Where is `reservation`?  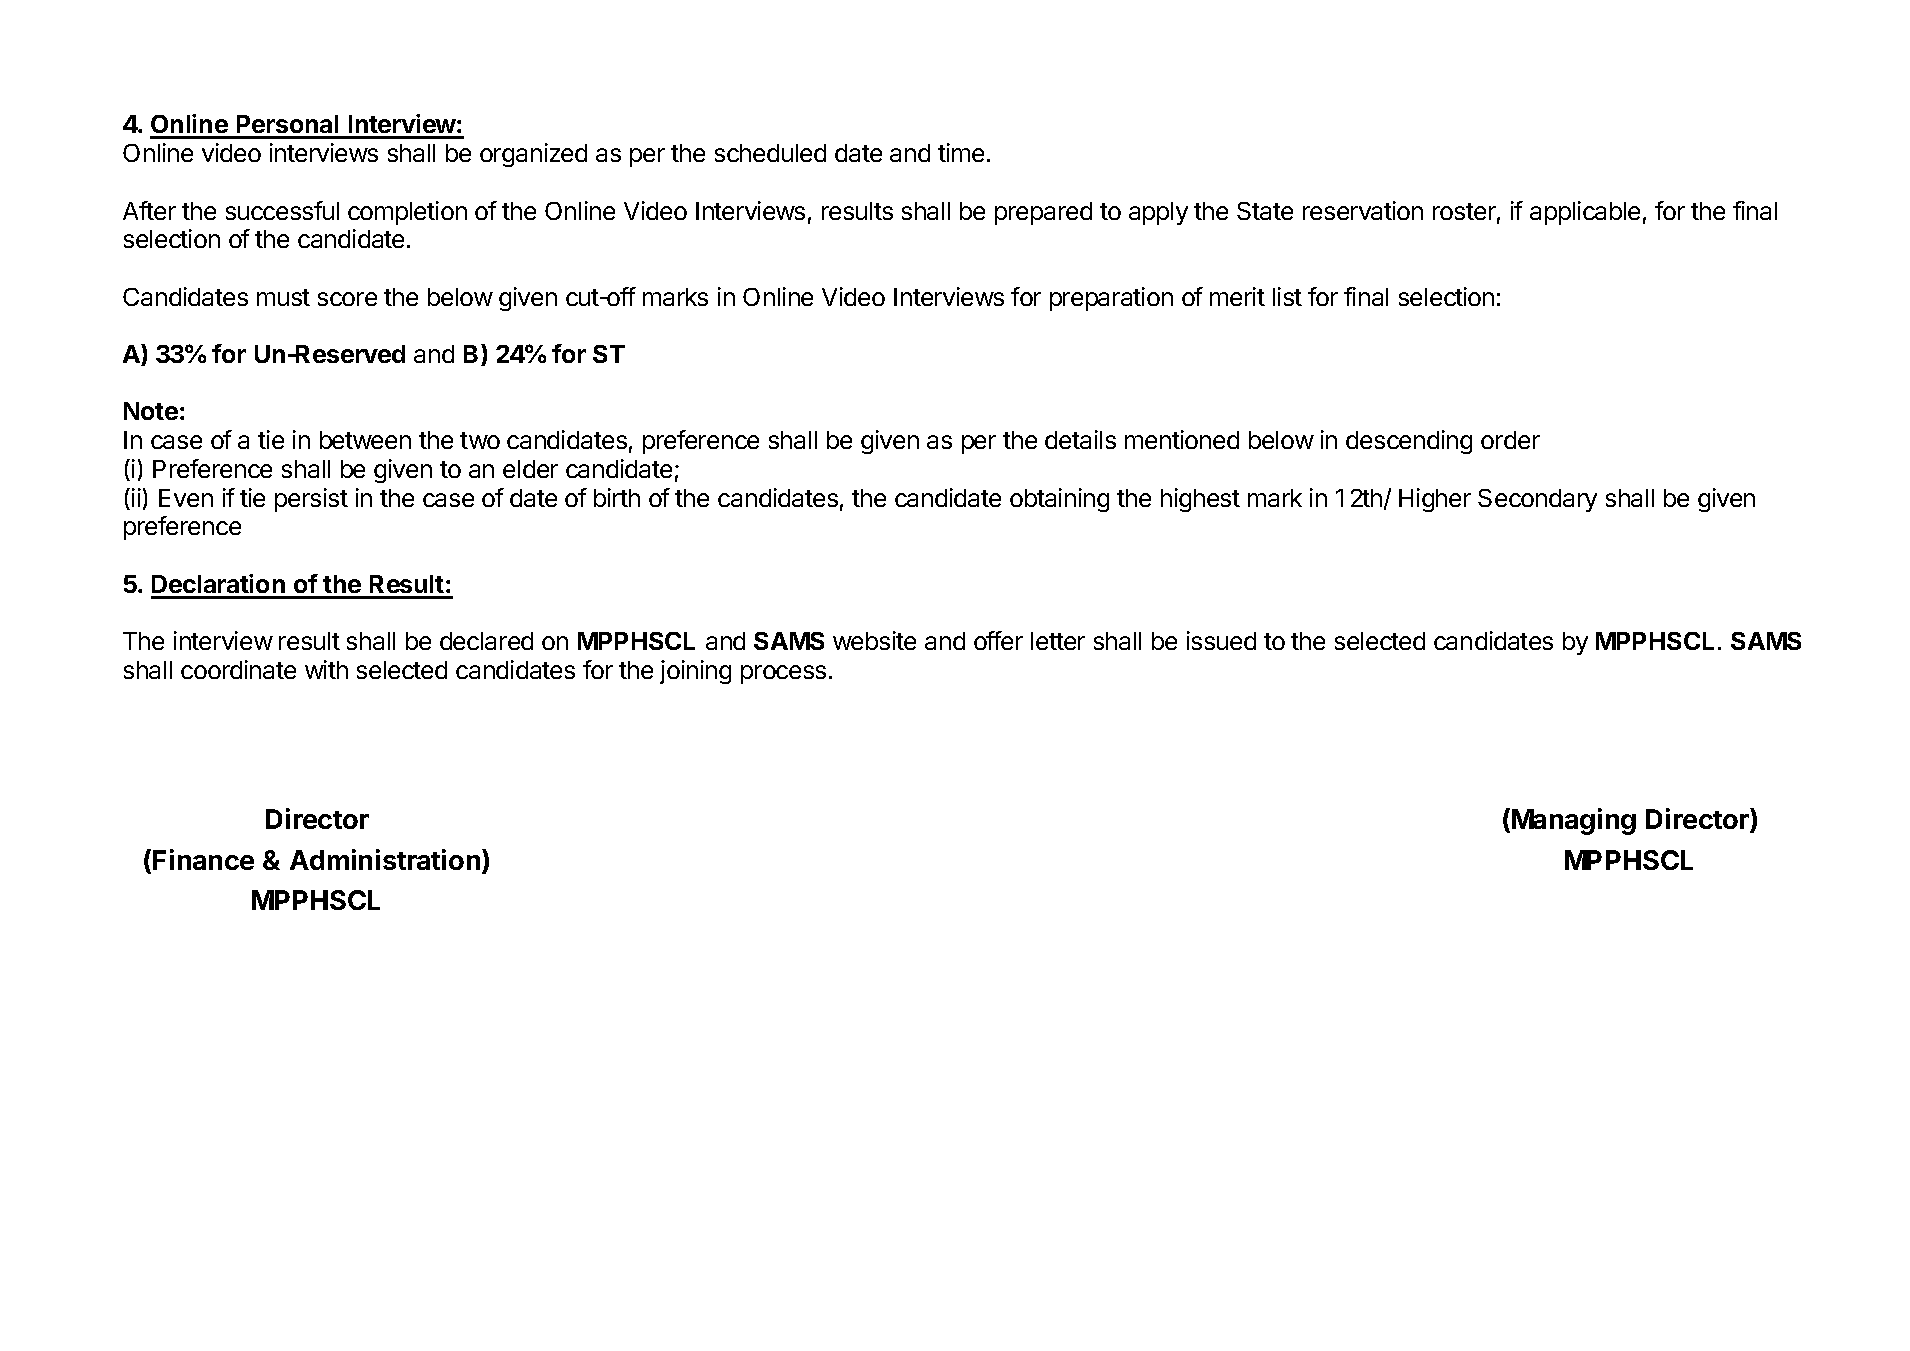 reservation is located at coordinates (1363, 210).
